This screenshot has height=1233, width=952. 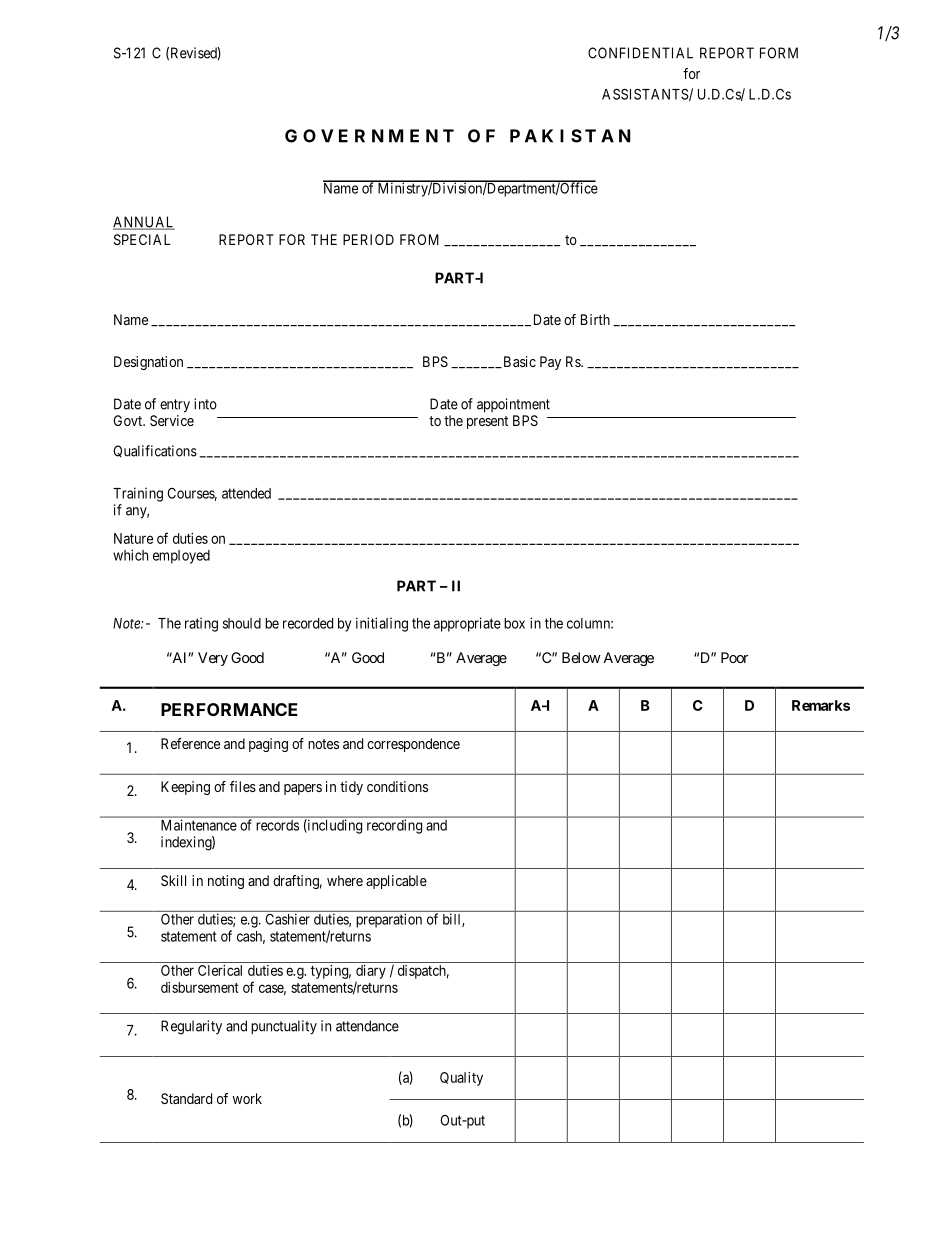 I want to click on ANNUAL, so click(x=144, y=223).
